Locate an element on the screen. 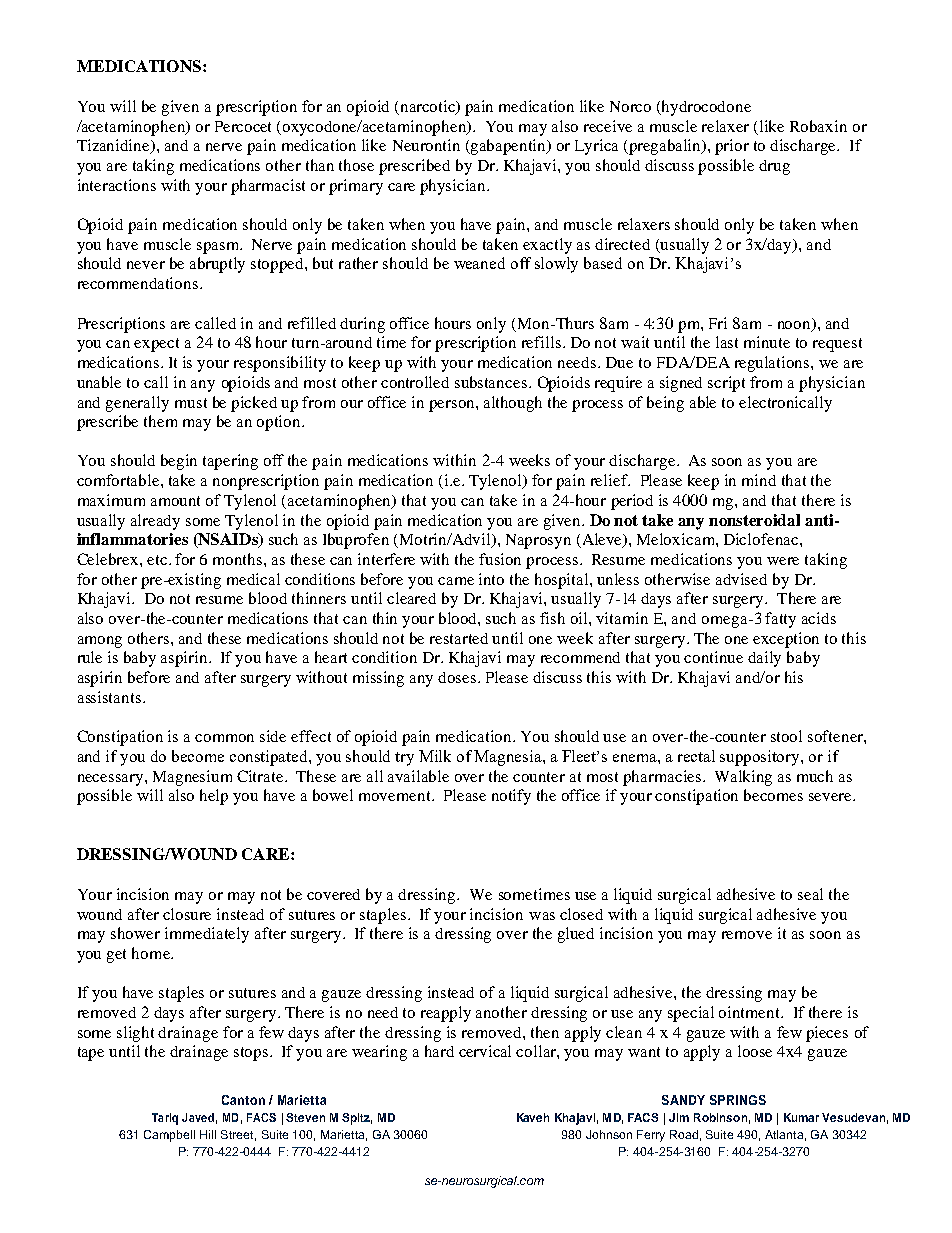 This screenshot has height=1233, width=952. prior is located at coordinates (732, 147).
